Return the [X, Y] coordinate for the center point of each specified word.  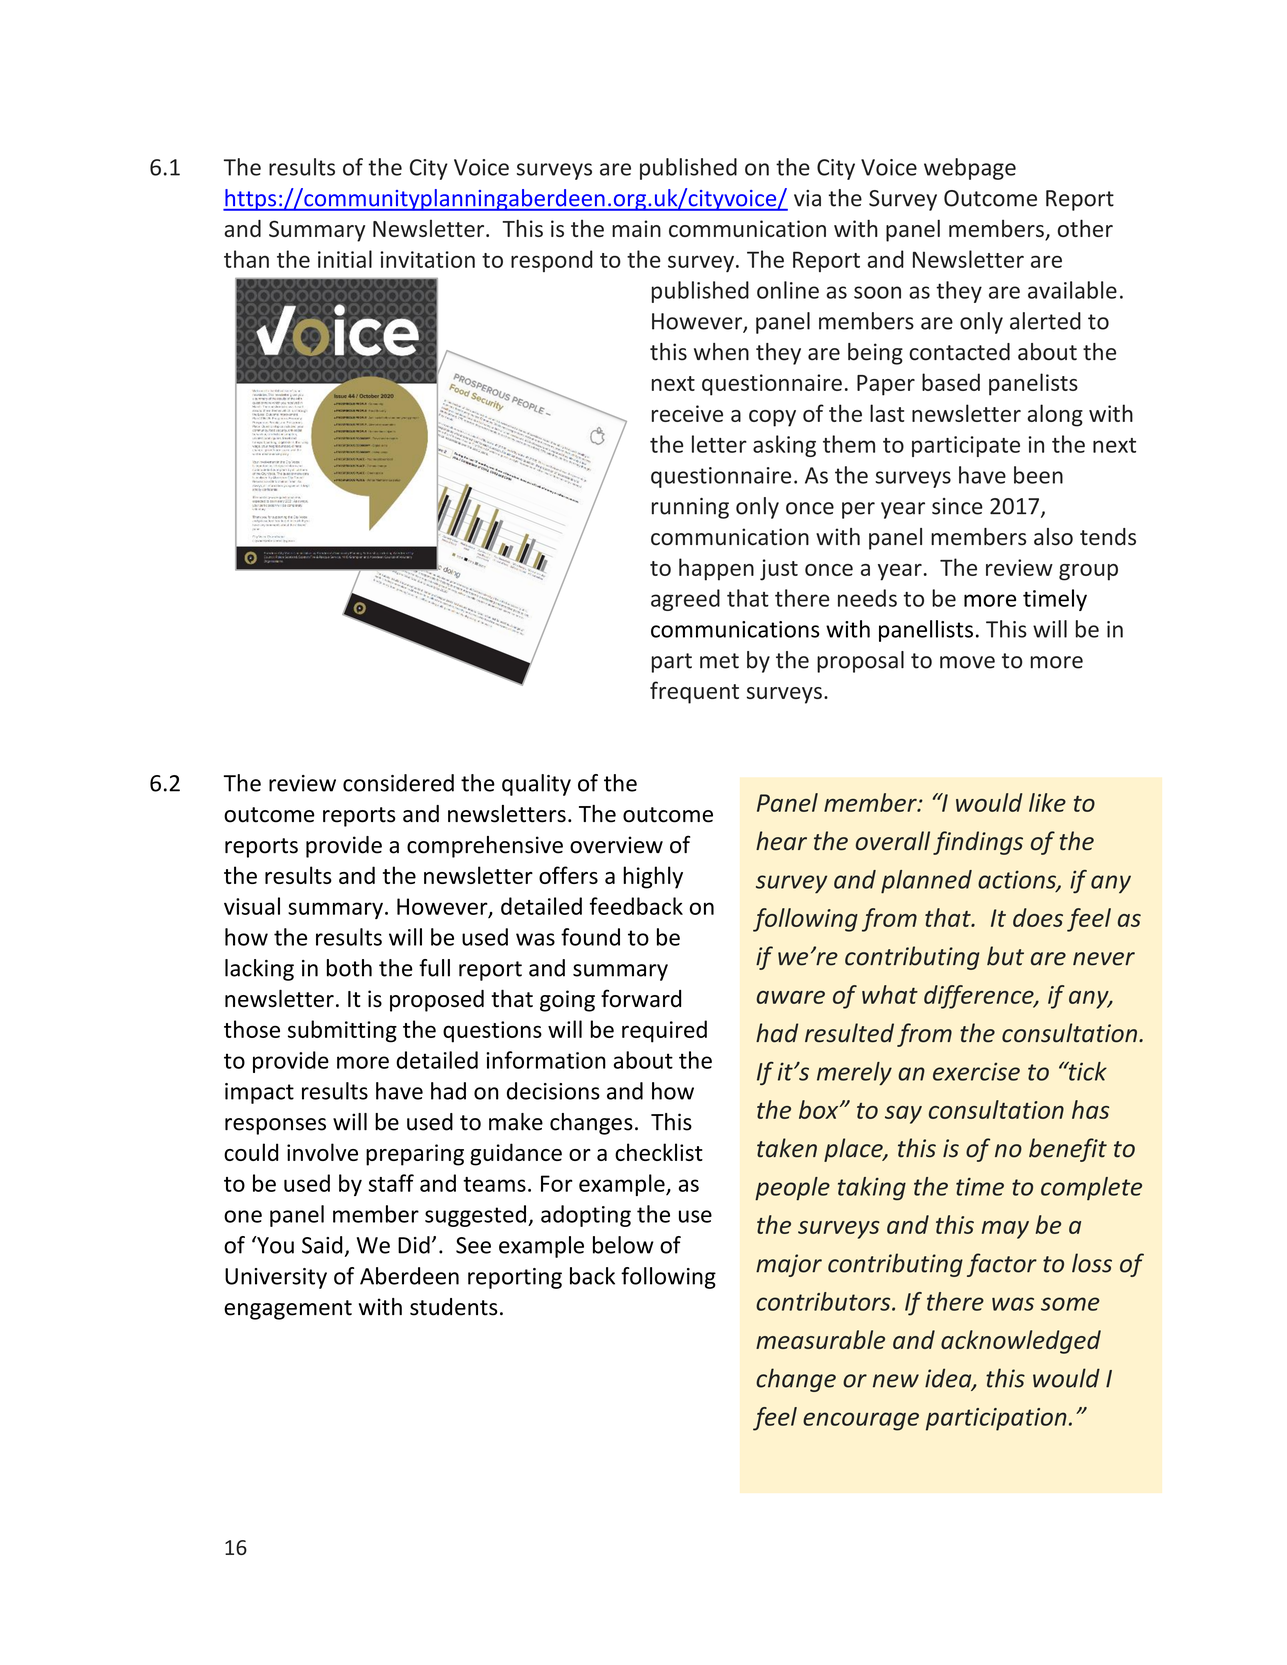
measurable [820, 1339]
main [636, 228]
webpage [970, 169]
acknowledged [1021, 1342]
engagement [288, 1310]
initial [345, 259]
